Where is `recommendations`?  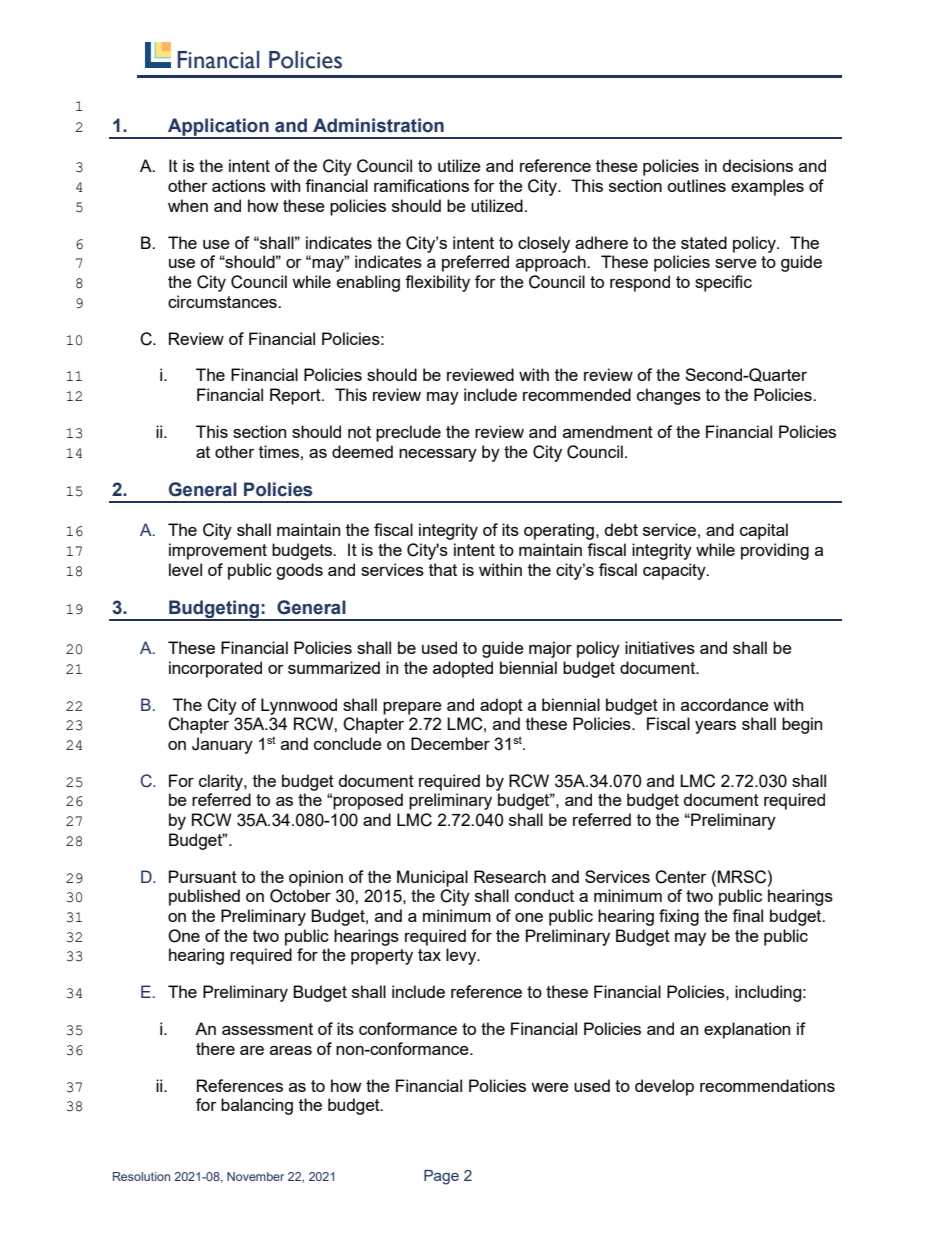 recommendations is located at coordinates (767, 1085).
